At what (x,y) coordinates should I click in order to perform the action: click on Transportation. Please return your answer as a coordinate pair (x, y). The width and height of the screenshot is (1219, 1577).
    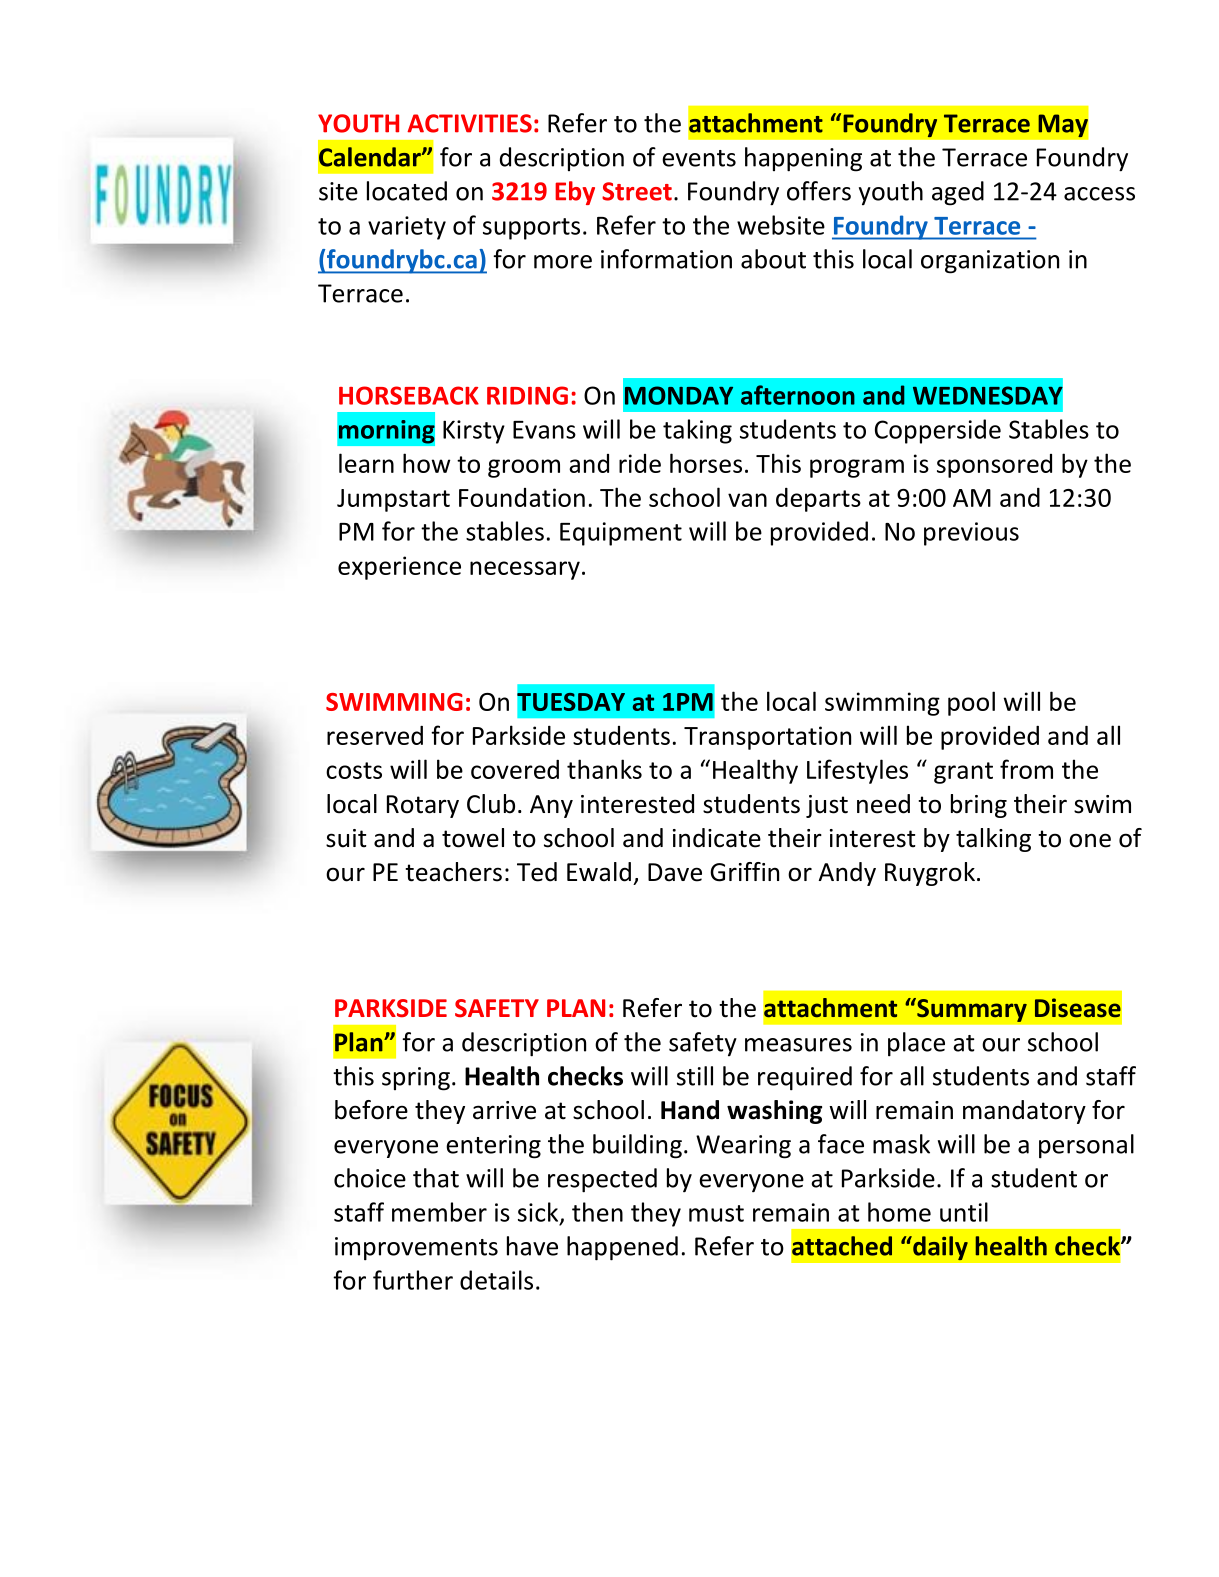
    Looking at the image, I should click on (767, 738).
